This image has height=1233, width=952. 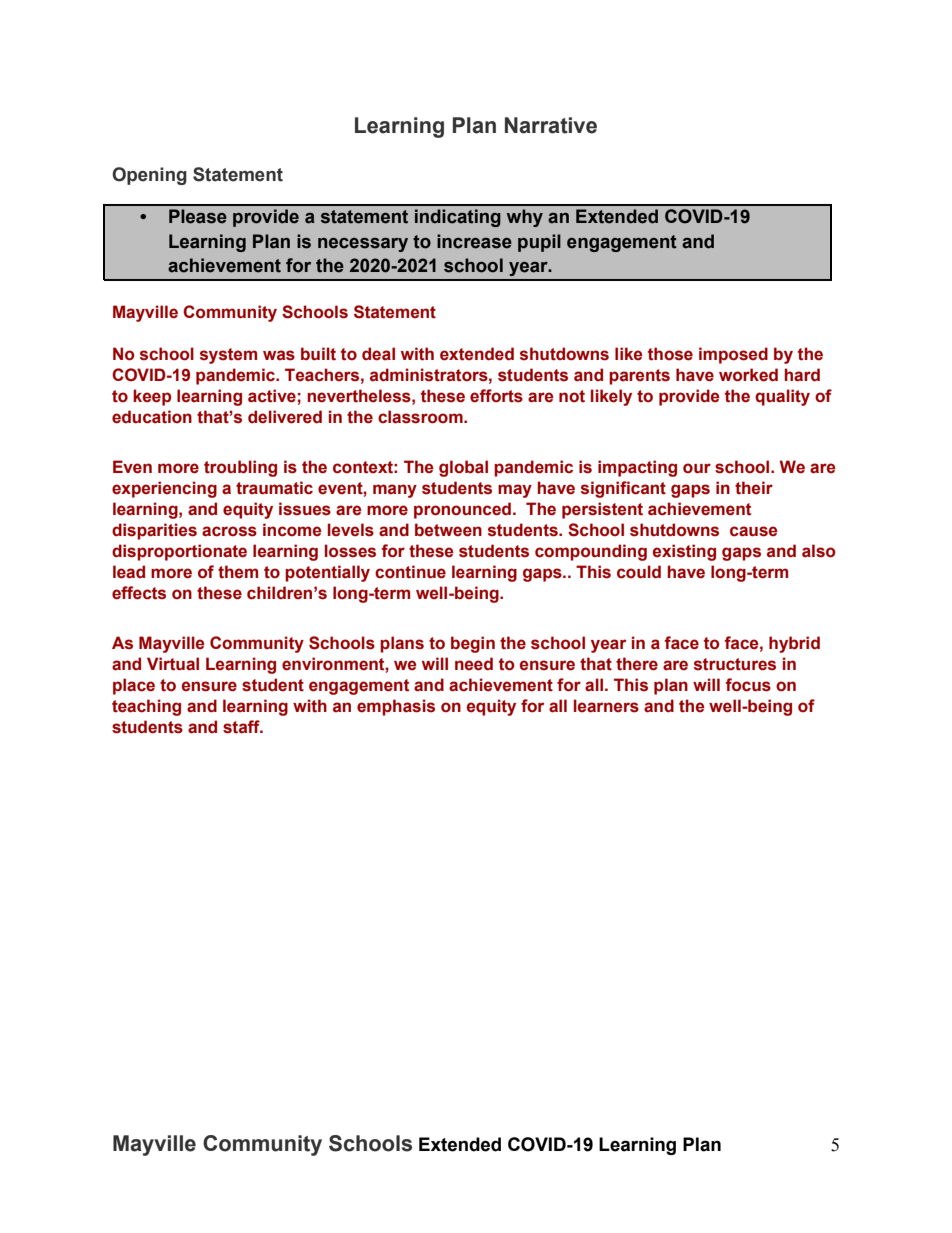 What do you see at coordinates (525, 218) in the image?
I see `why` at bounding box center [525, 218].
